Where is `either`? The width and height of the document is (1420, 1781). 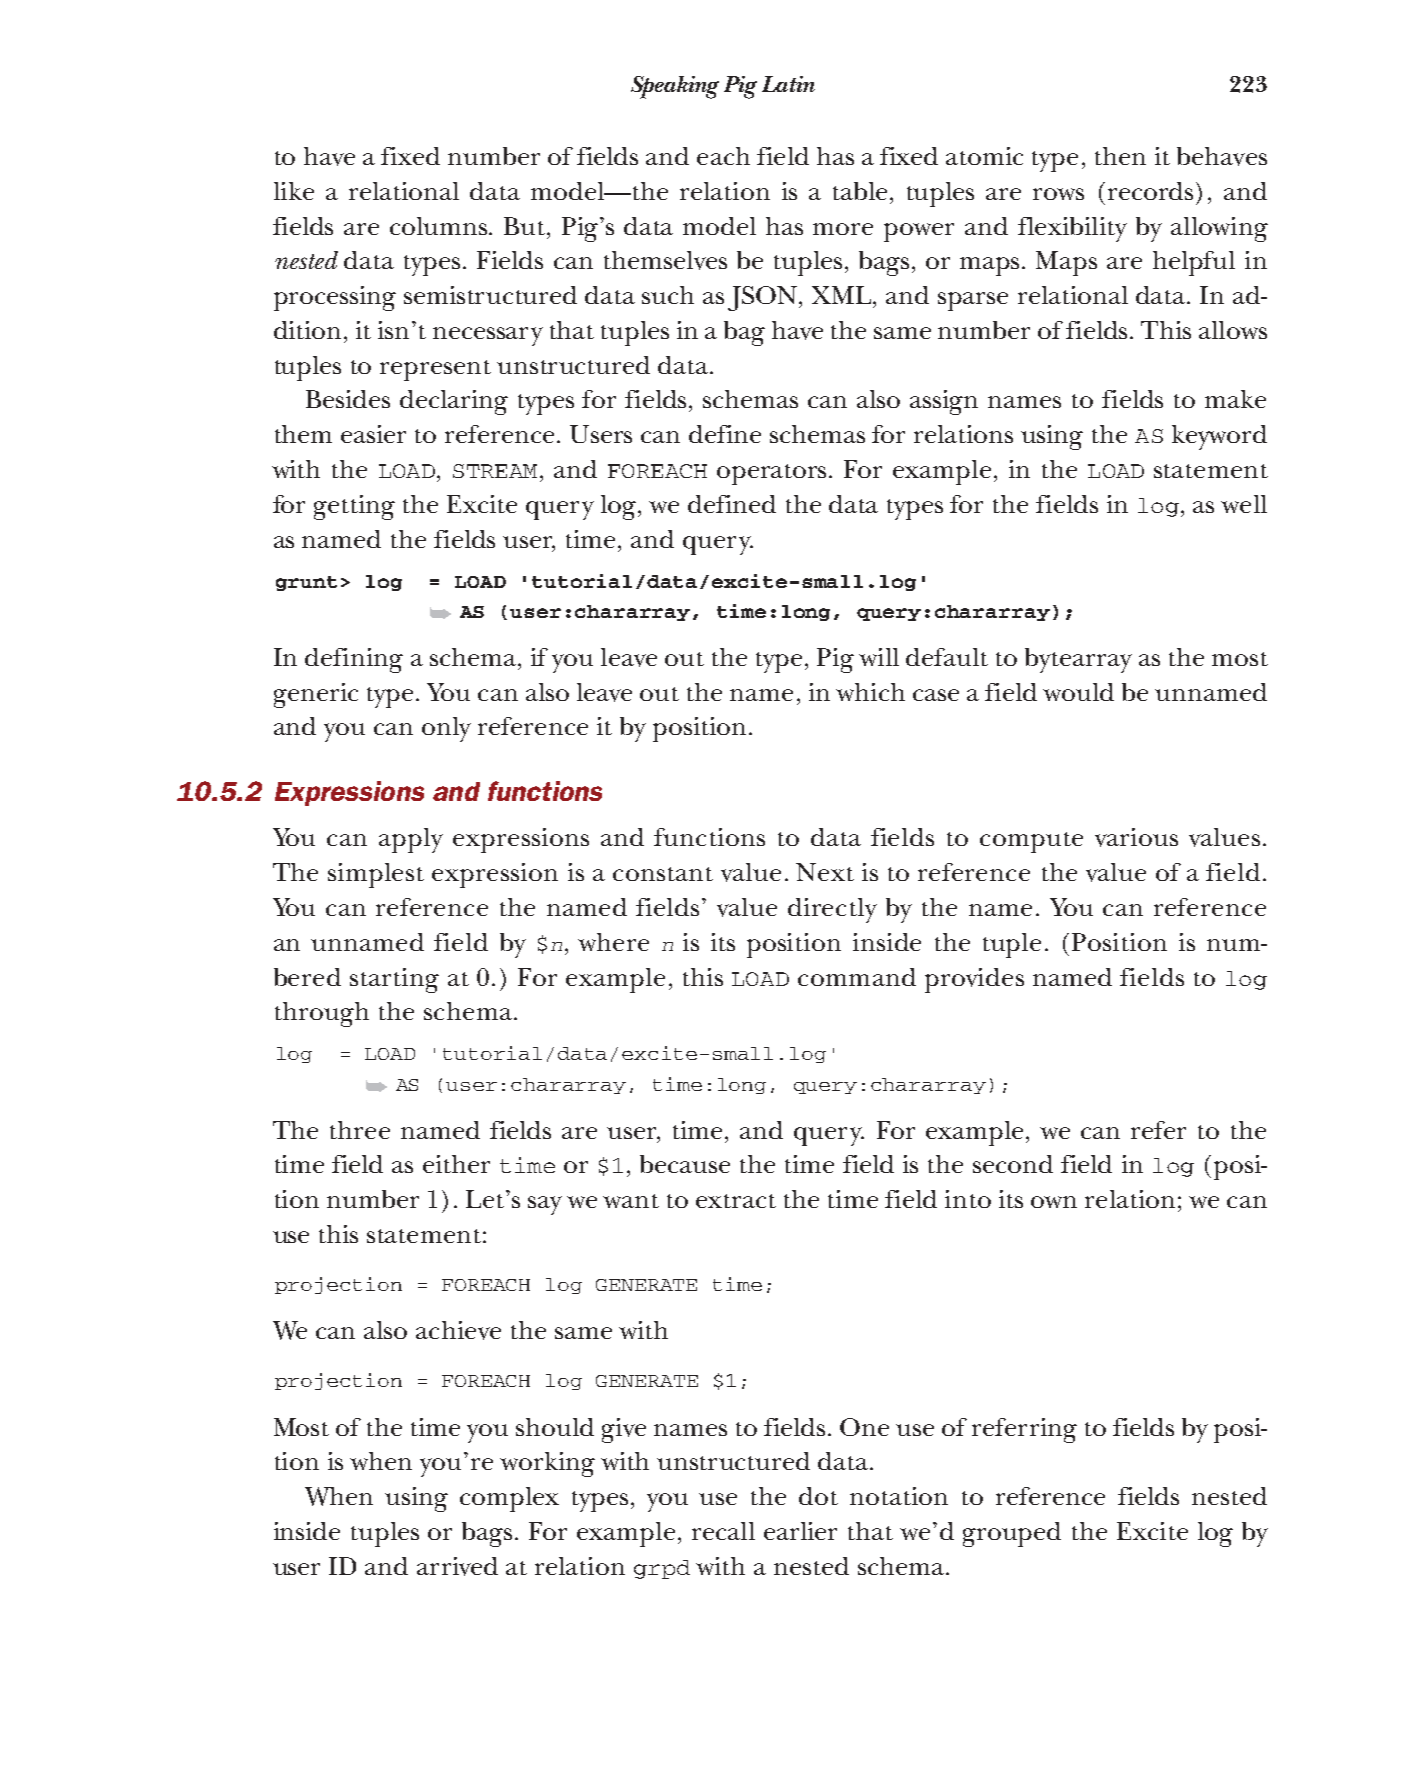 either is located at coordinates (456, 1164).
